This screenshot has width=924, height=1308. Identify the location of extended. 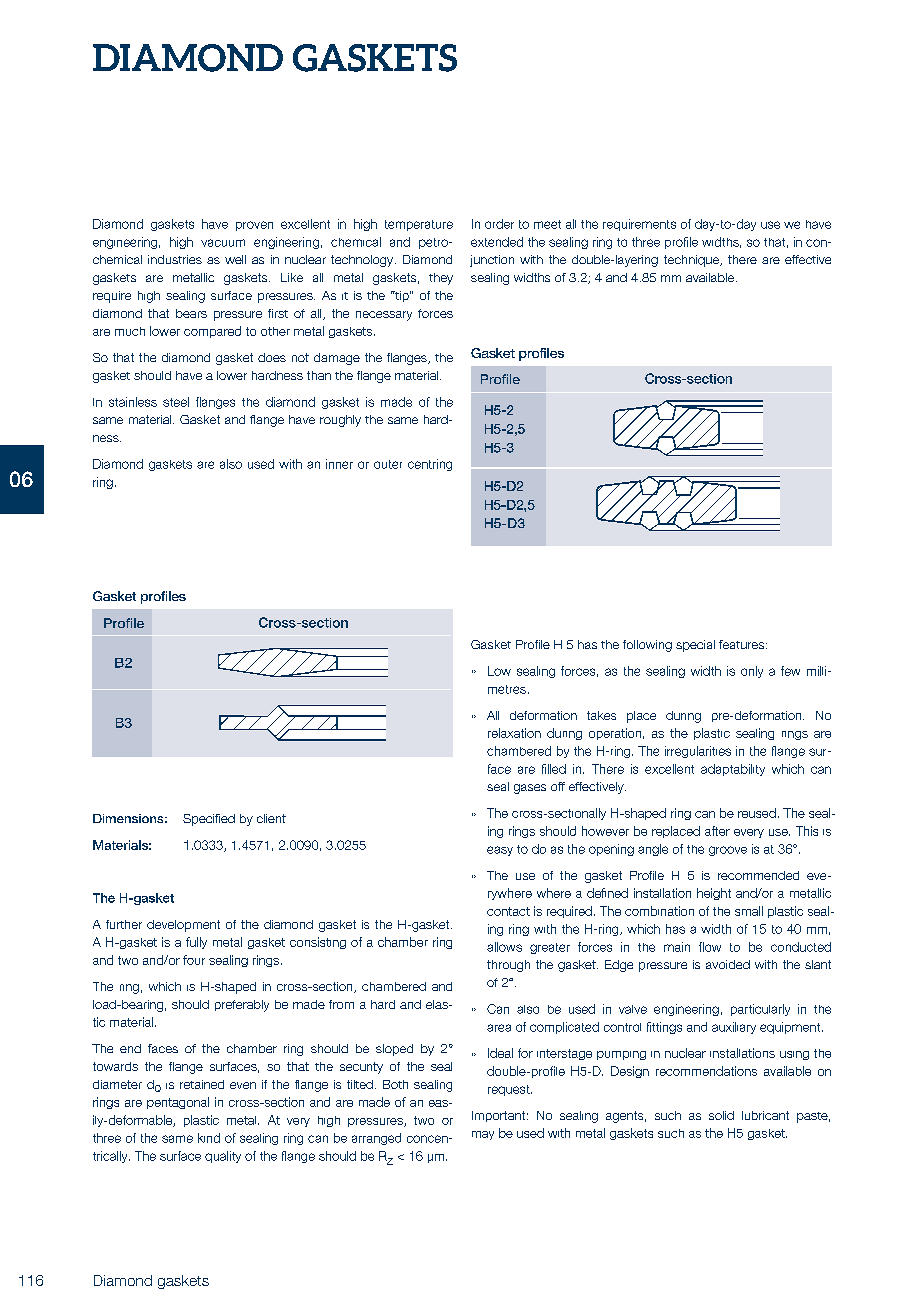
(497, 242).
